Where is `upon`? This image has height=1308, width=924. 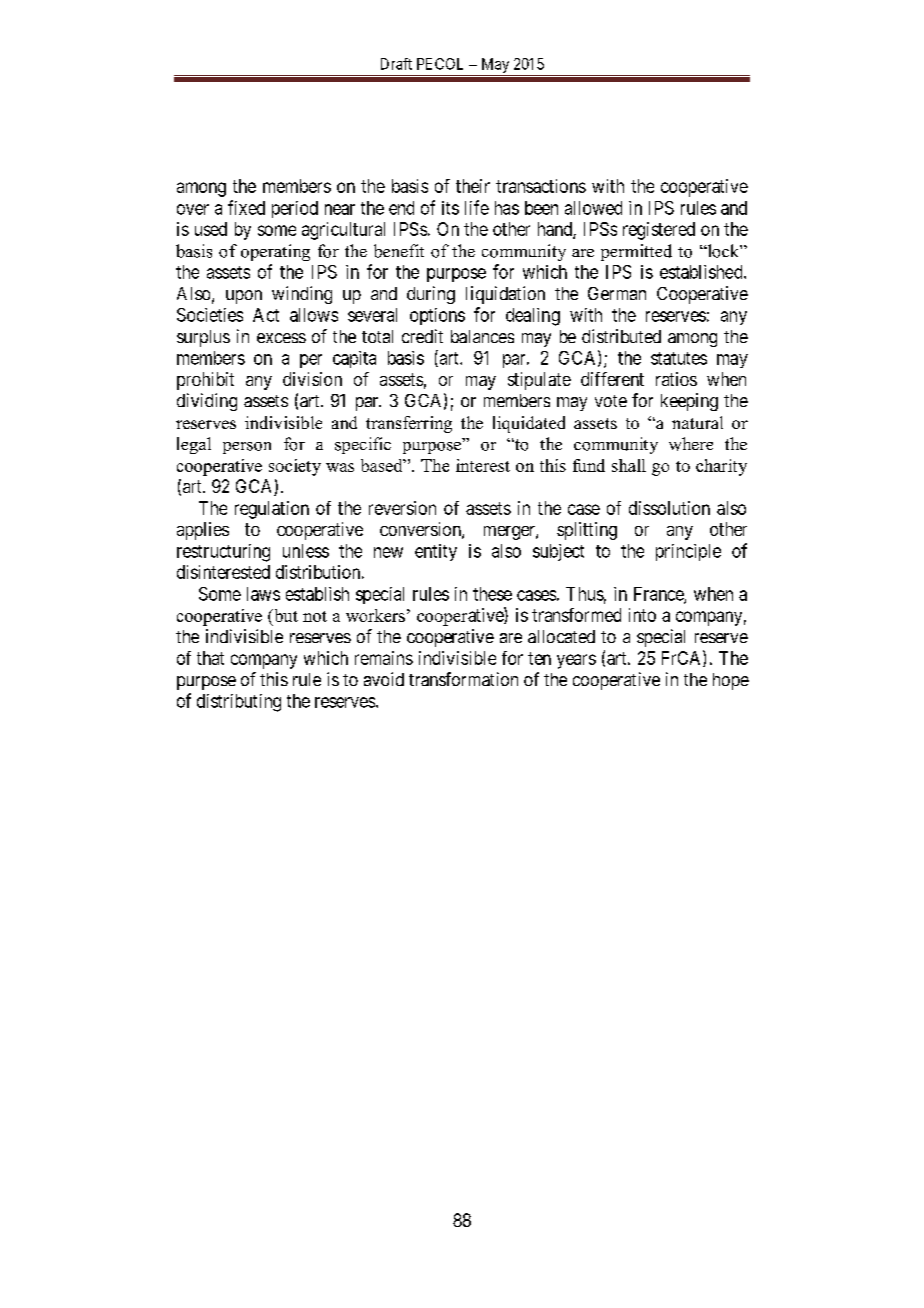 upon is located at coordinates (244, 297).
